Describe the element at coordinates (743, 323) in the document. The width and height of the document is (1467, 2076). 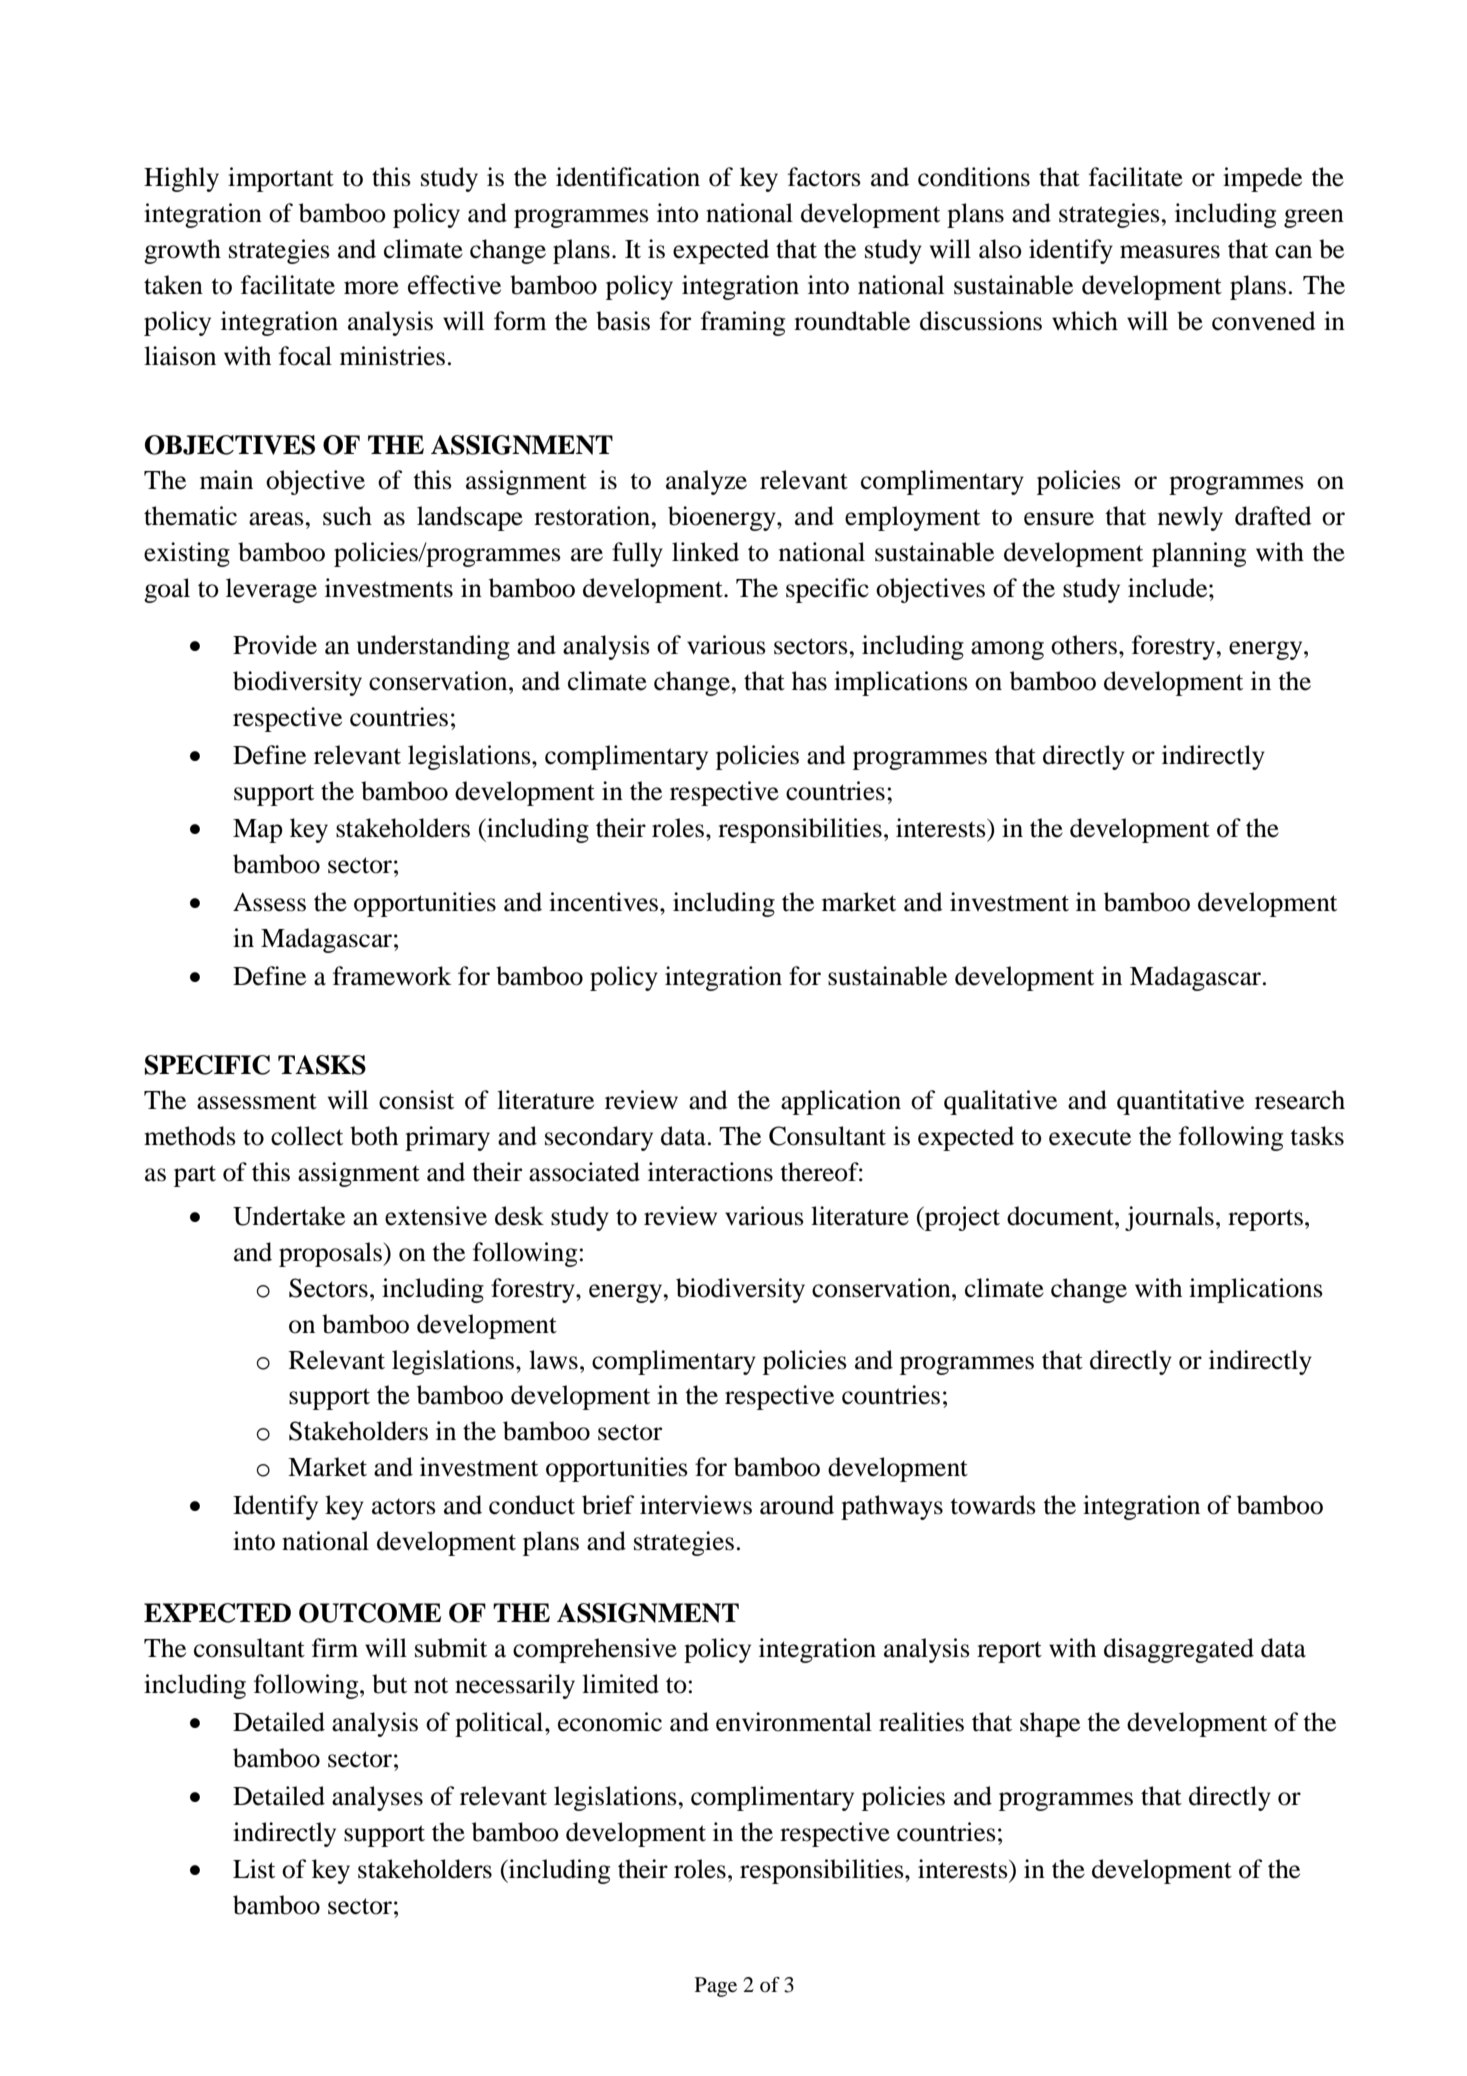
I see `framing` at that location.
